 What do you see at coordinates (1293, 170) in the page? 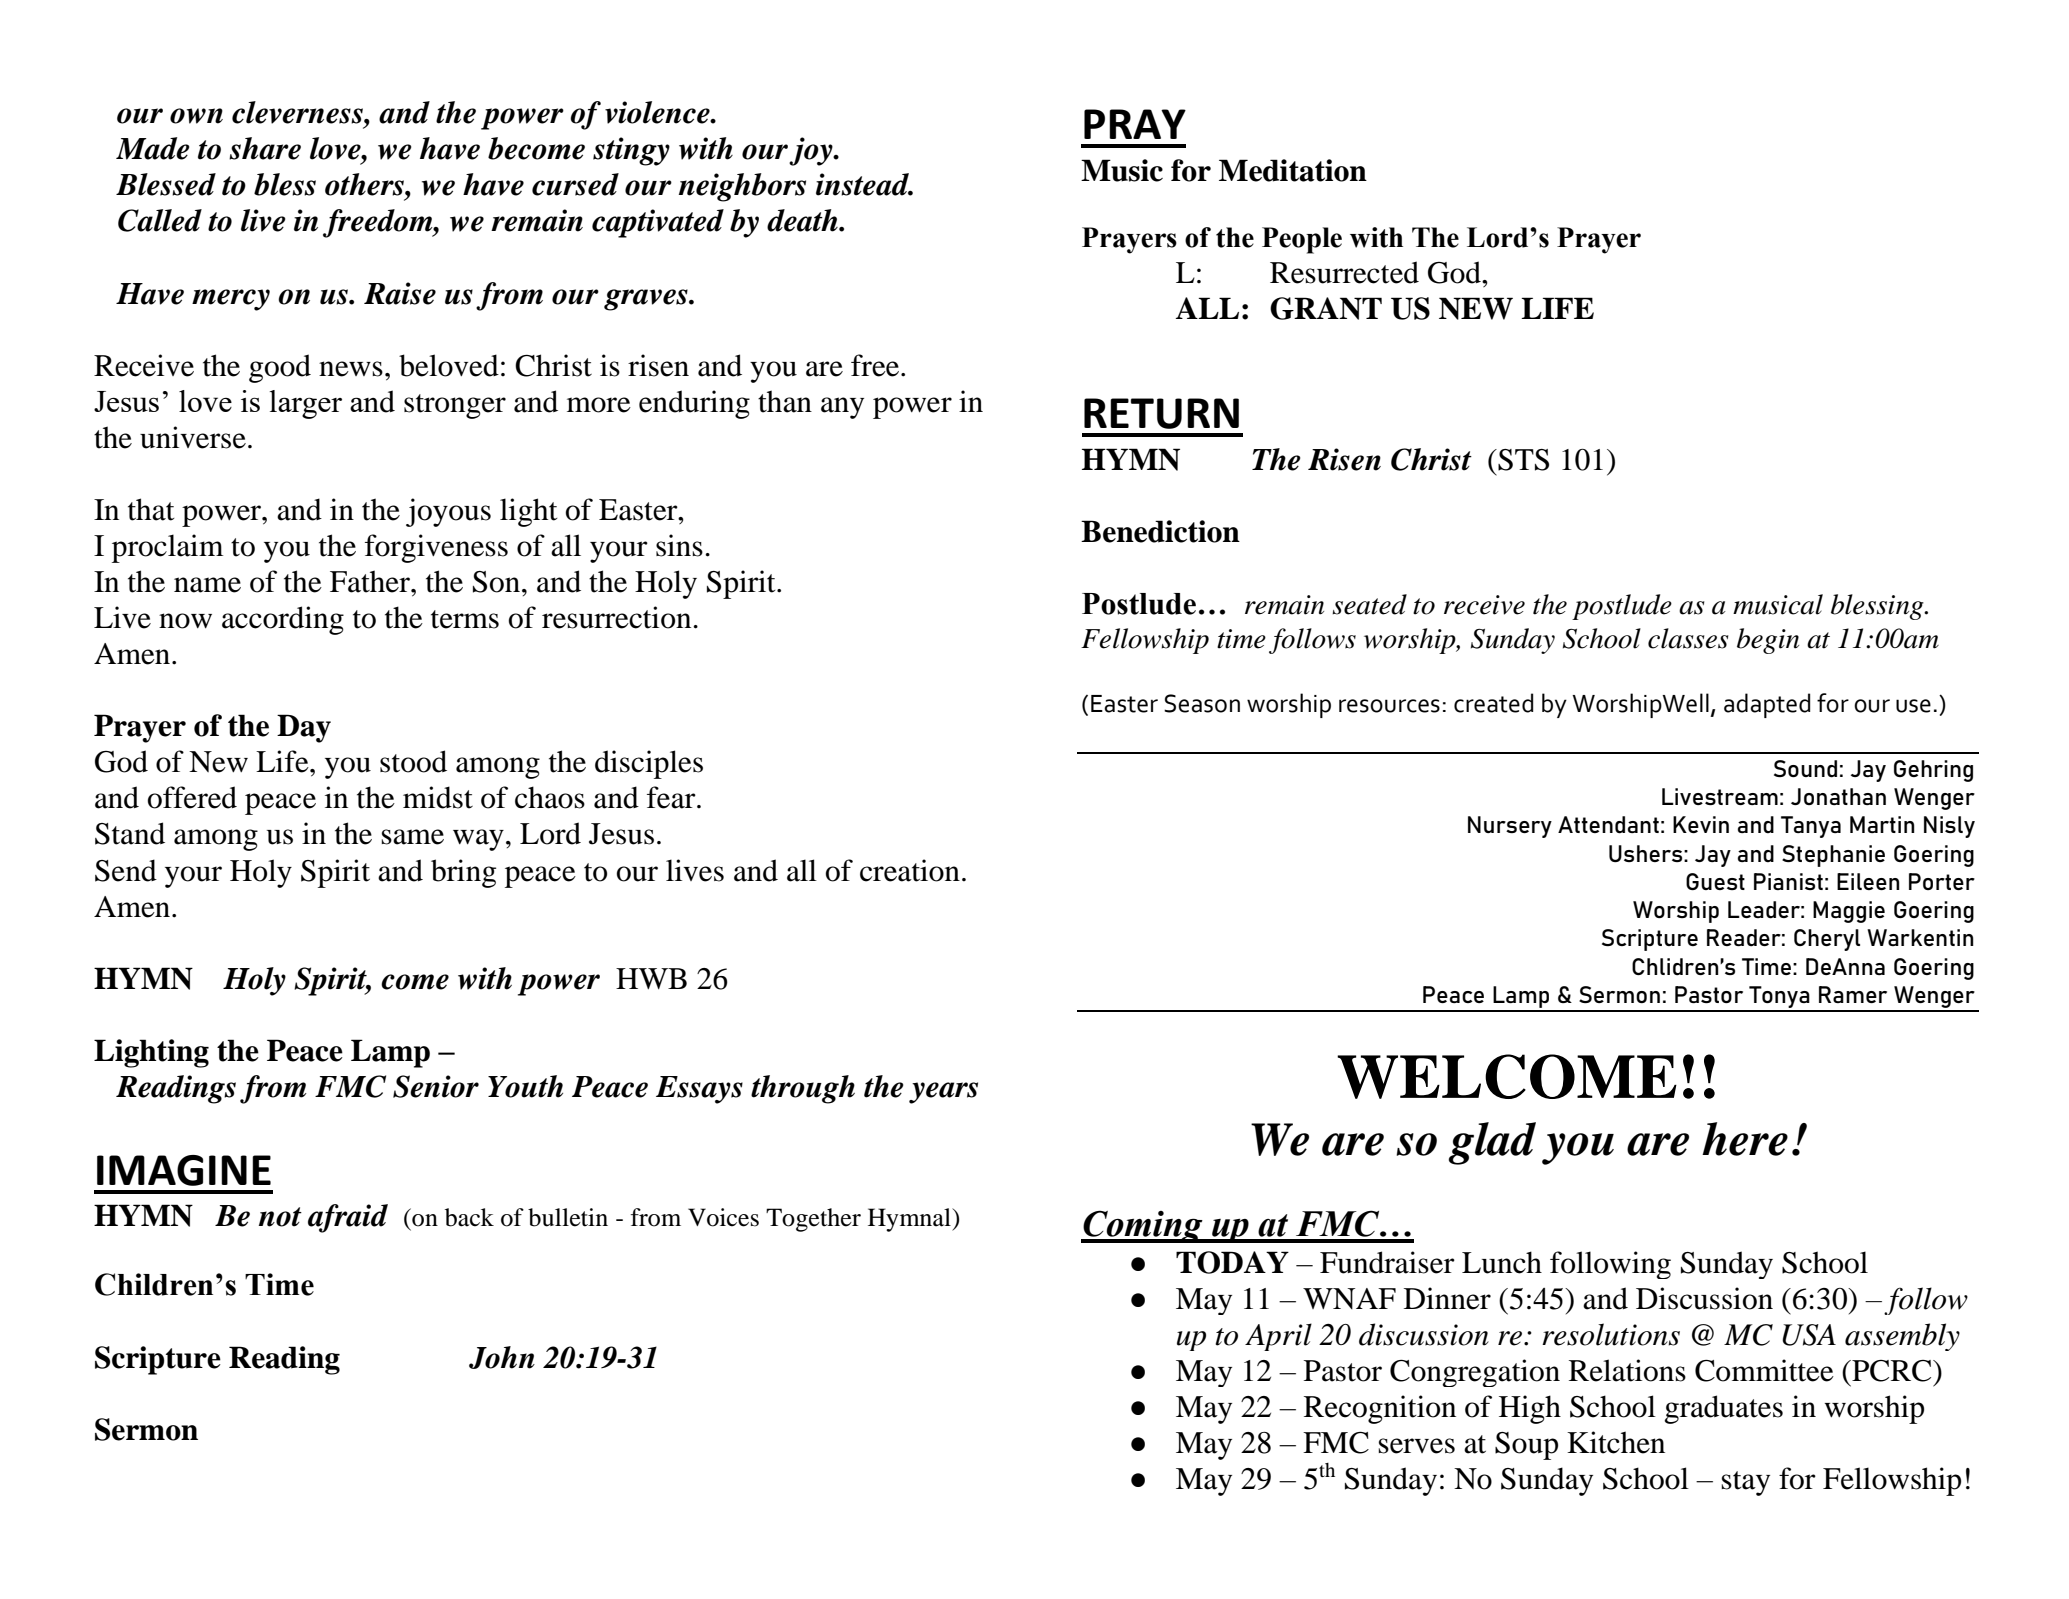
I see `Meditation` at bounding box center [1293, 170].
